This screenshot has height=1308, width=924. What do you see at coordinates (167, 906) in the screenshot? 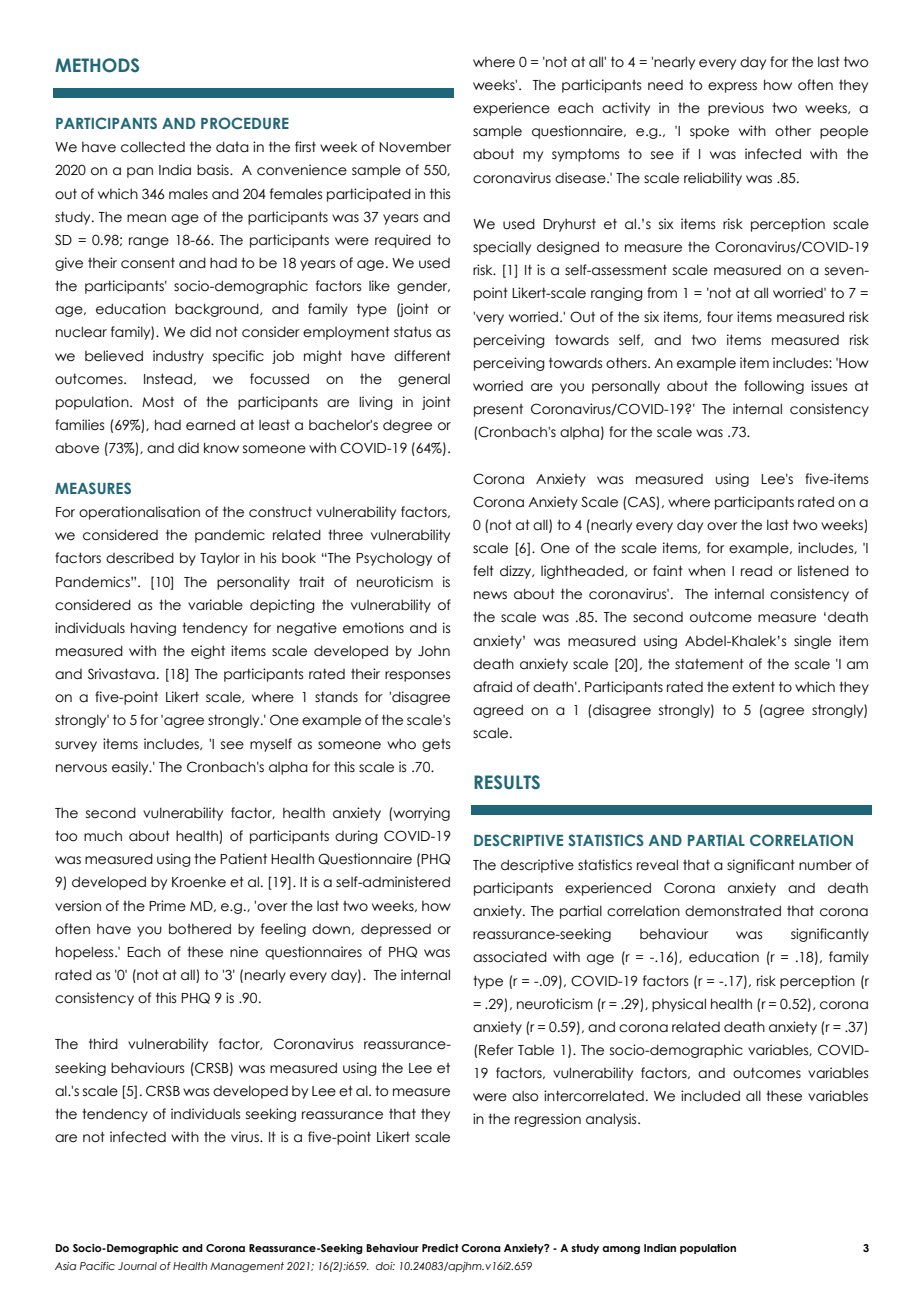
I see `Prime` at bounding box center [167, 906].
